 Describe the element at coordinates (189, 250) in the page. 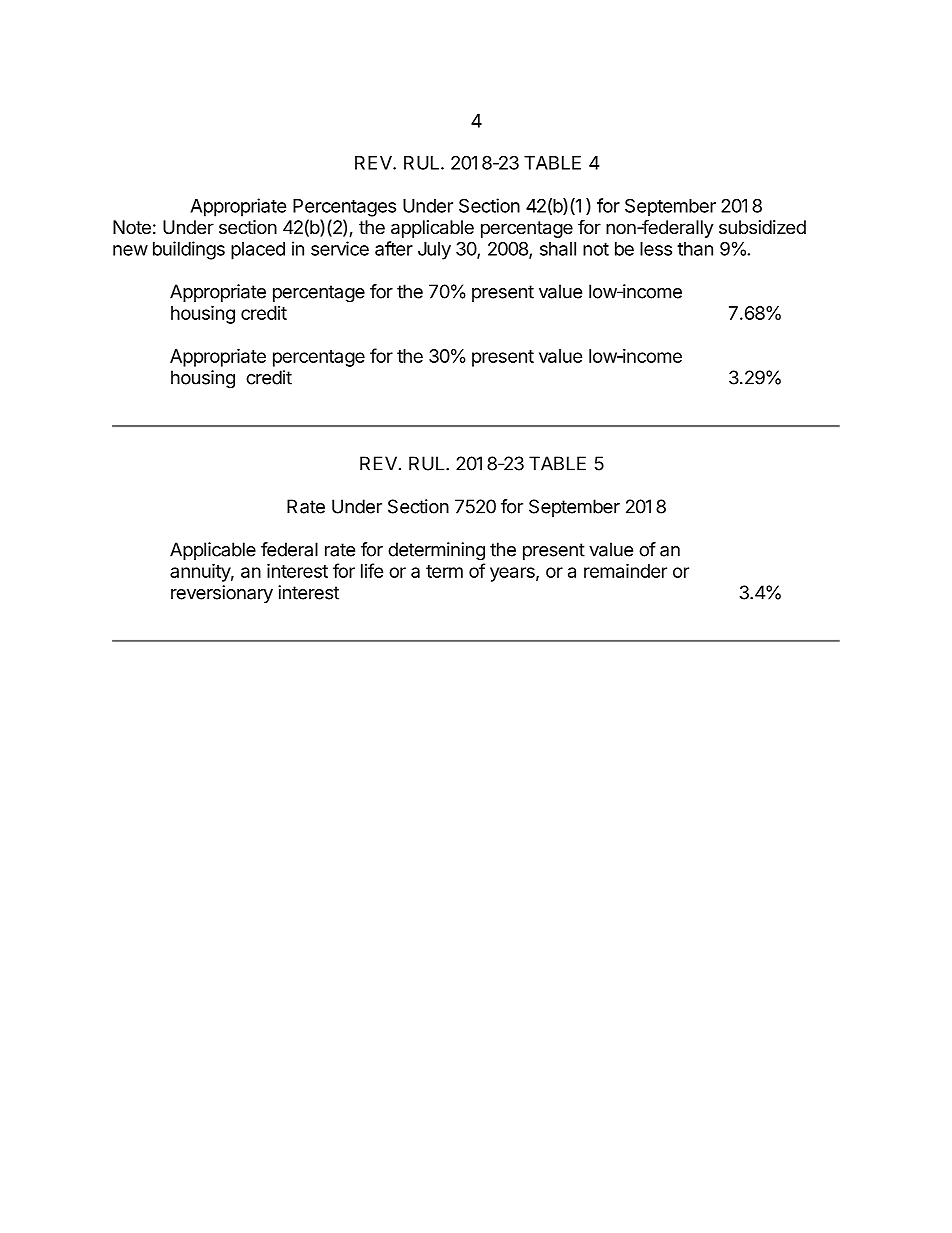

I see `buildings` at that location.
